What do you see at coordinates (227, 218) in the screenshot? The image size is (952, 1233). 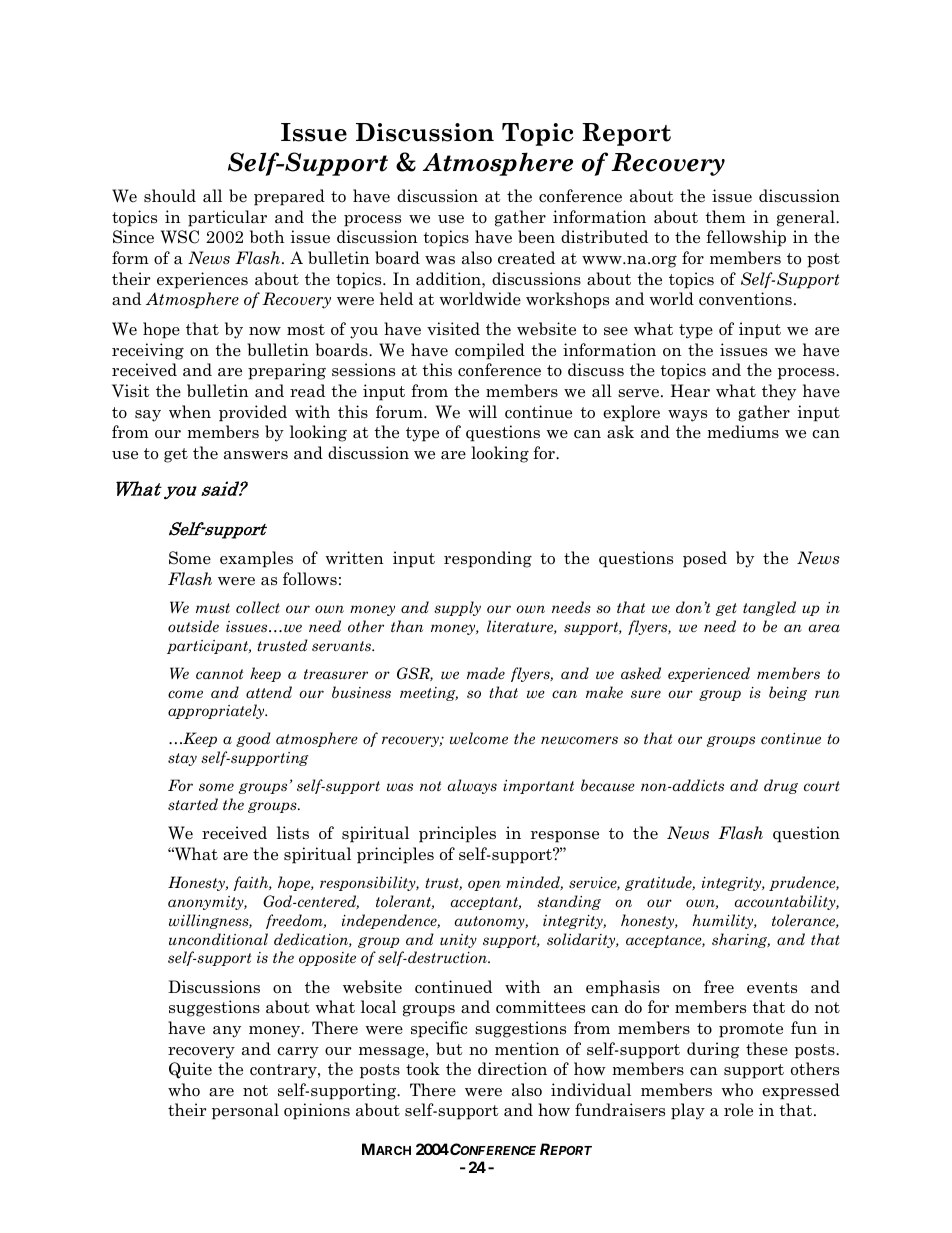 I see `particular` at bounding box center [227, 218].
